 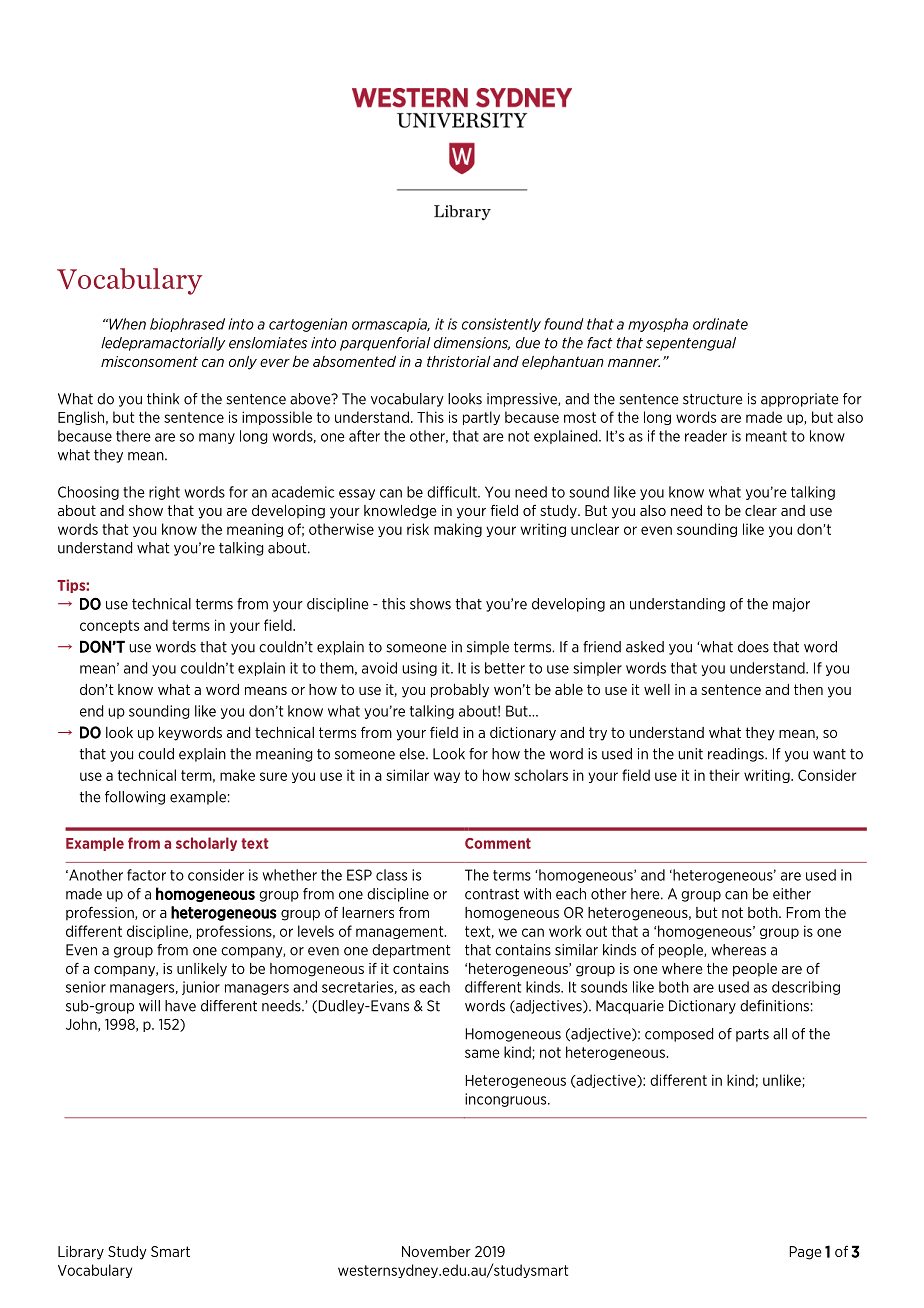 I want to click on November, so click(x=436, y=1251).
